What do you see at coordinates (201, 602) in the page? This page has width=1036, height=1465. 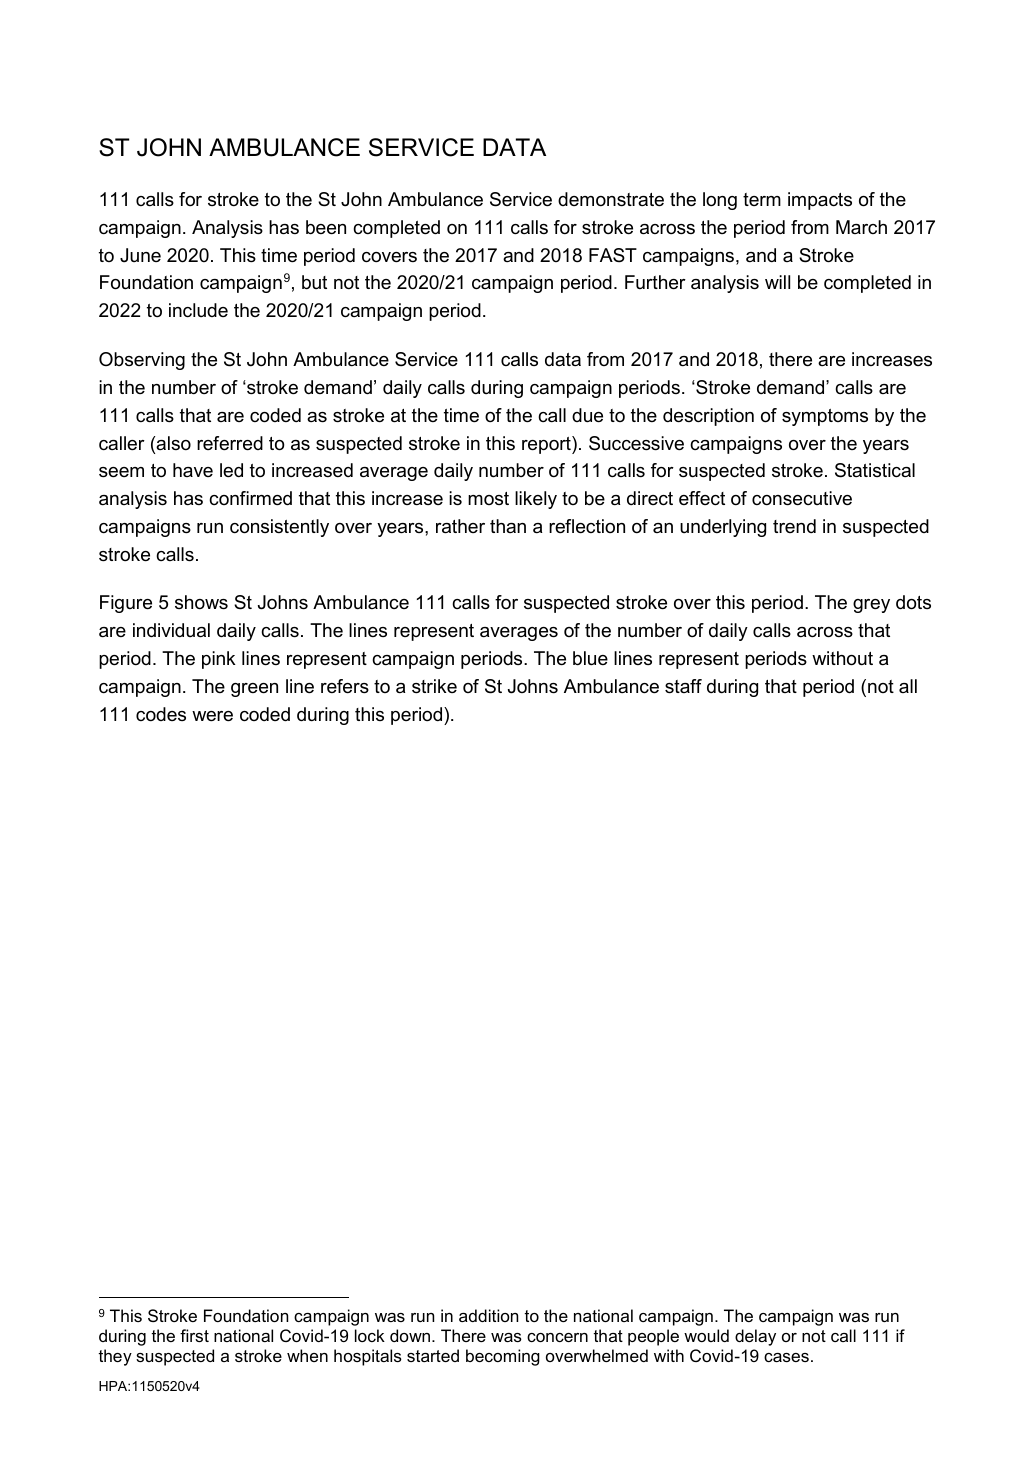 I see `shows` at bounding box center [201, 602].
